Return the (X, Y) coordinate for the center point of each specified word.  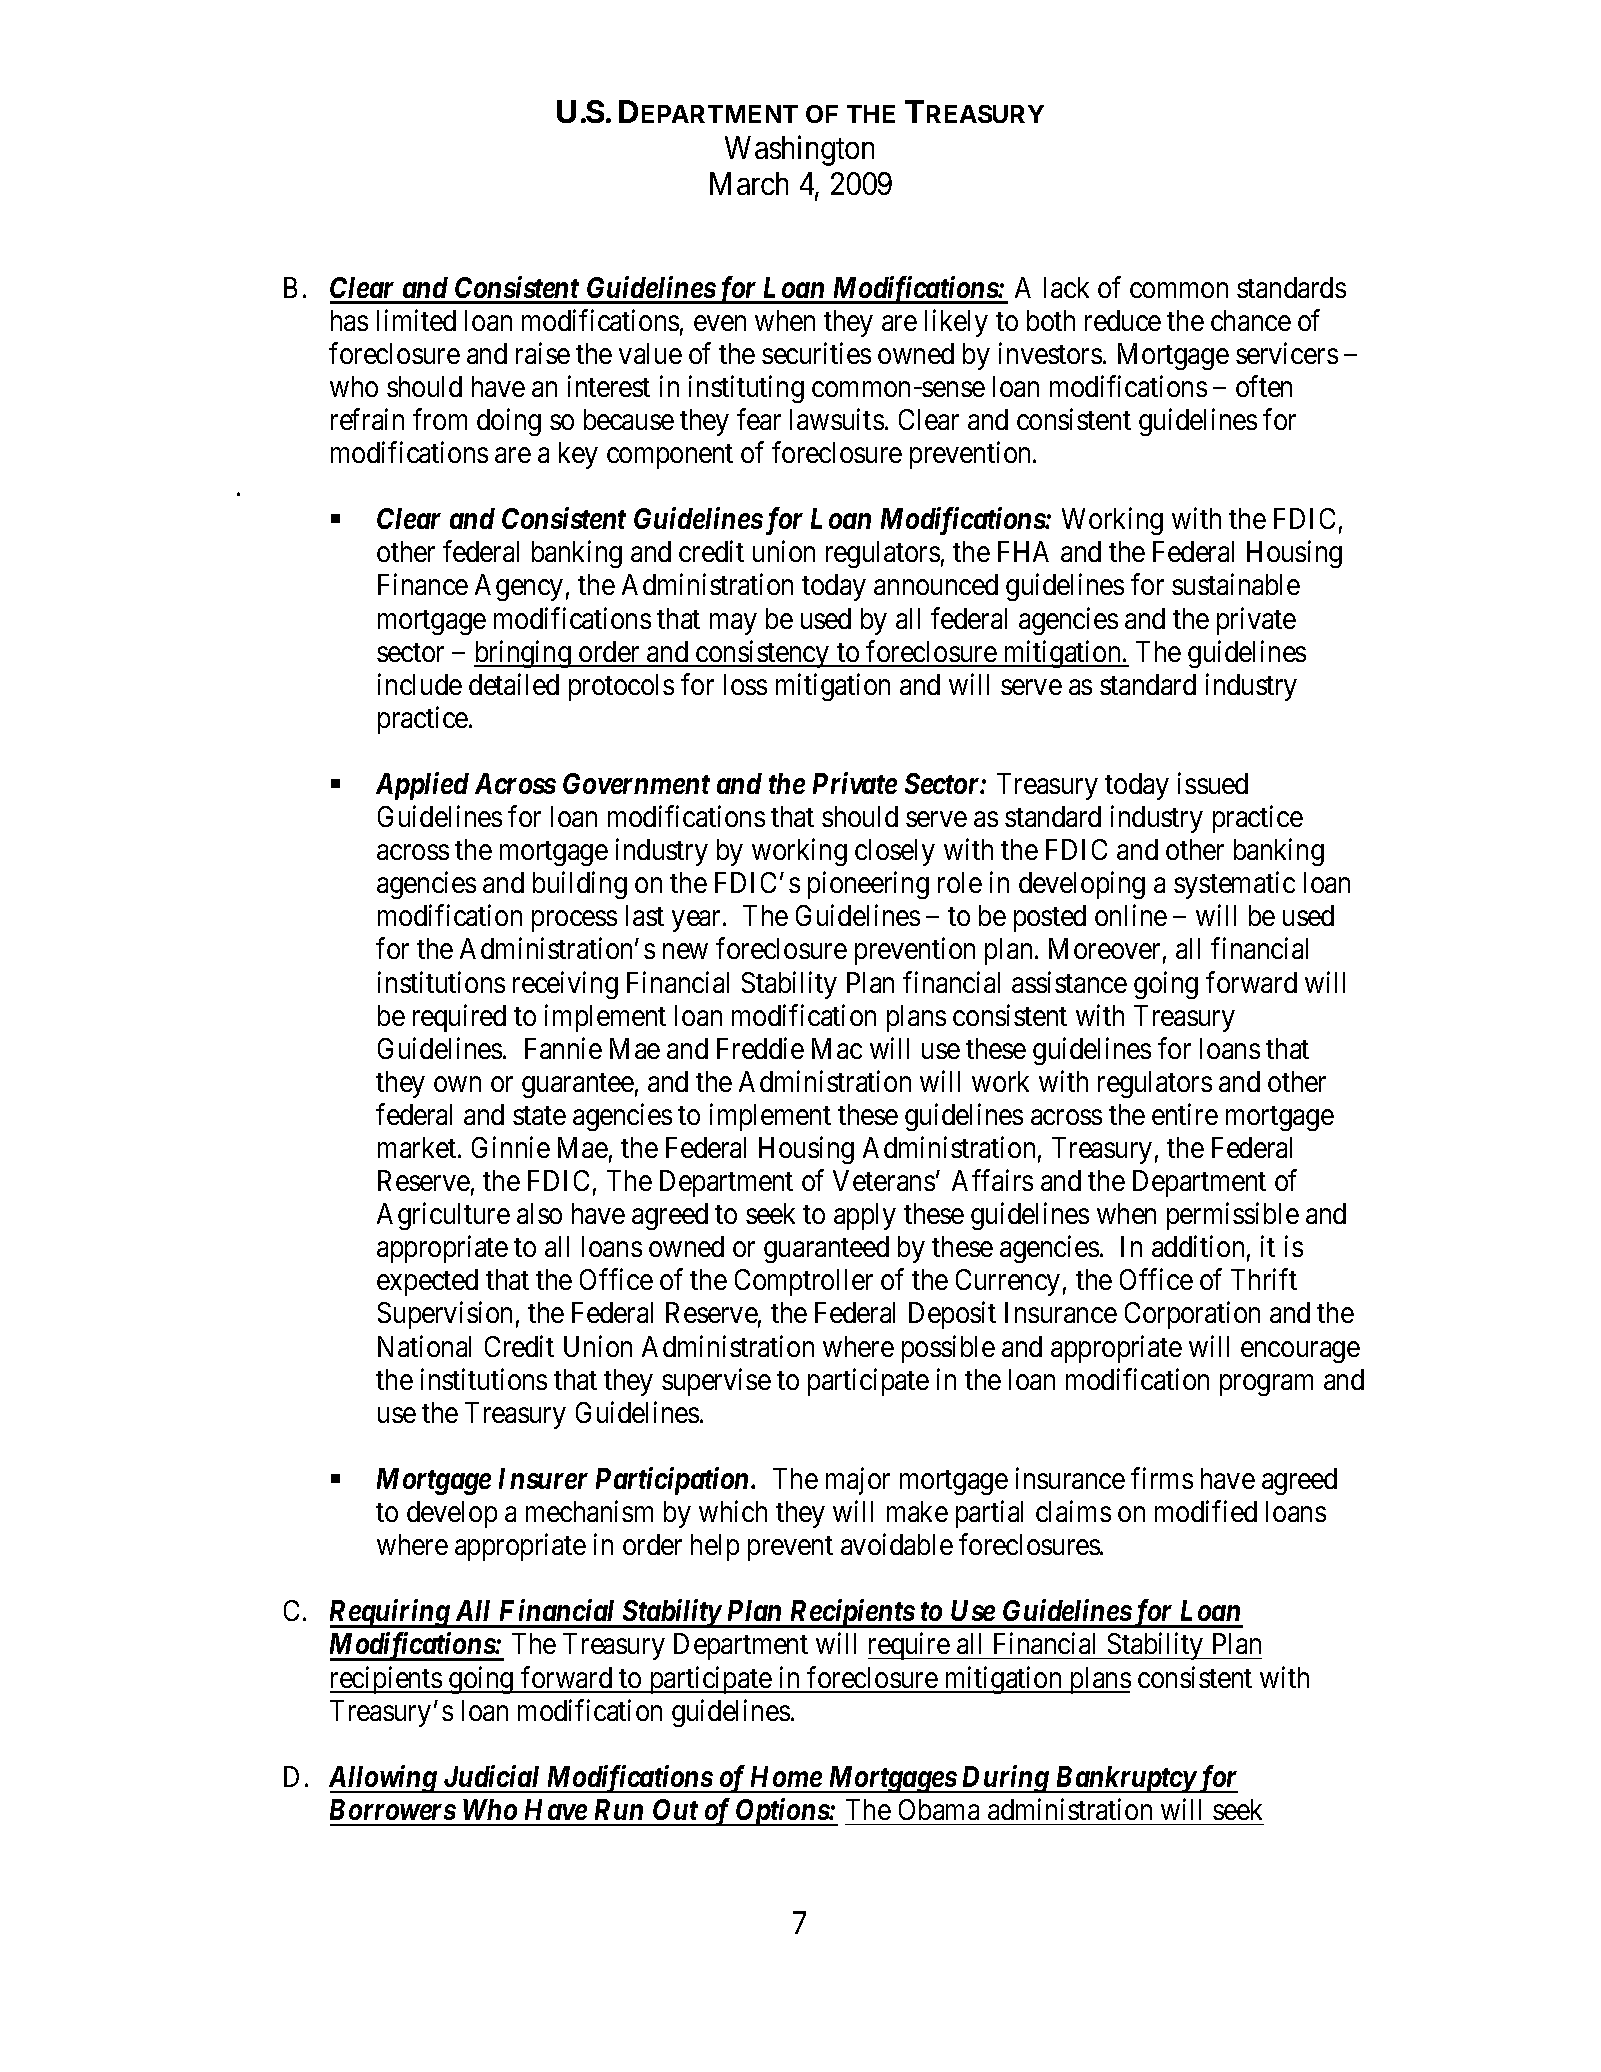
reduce (1123, 320)
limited (416, 320)
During (1005, 1779)
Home (786, 1776)
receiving (565, 985)
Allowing (384, 1779)
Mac (837, 1048)
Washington (799, 150)
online (1131, 915)
